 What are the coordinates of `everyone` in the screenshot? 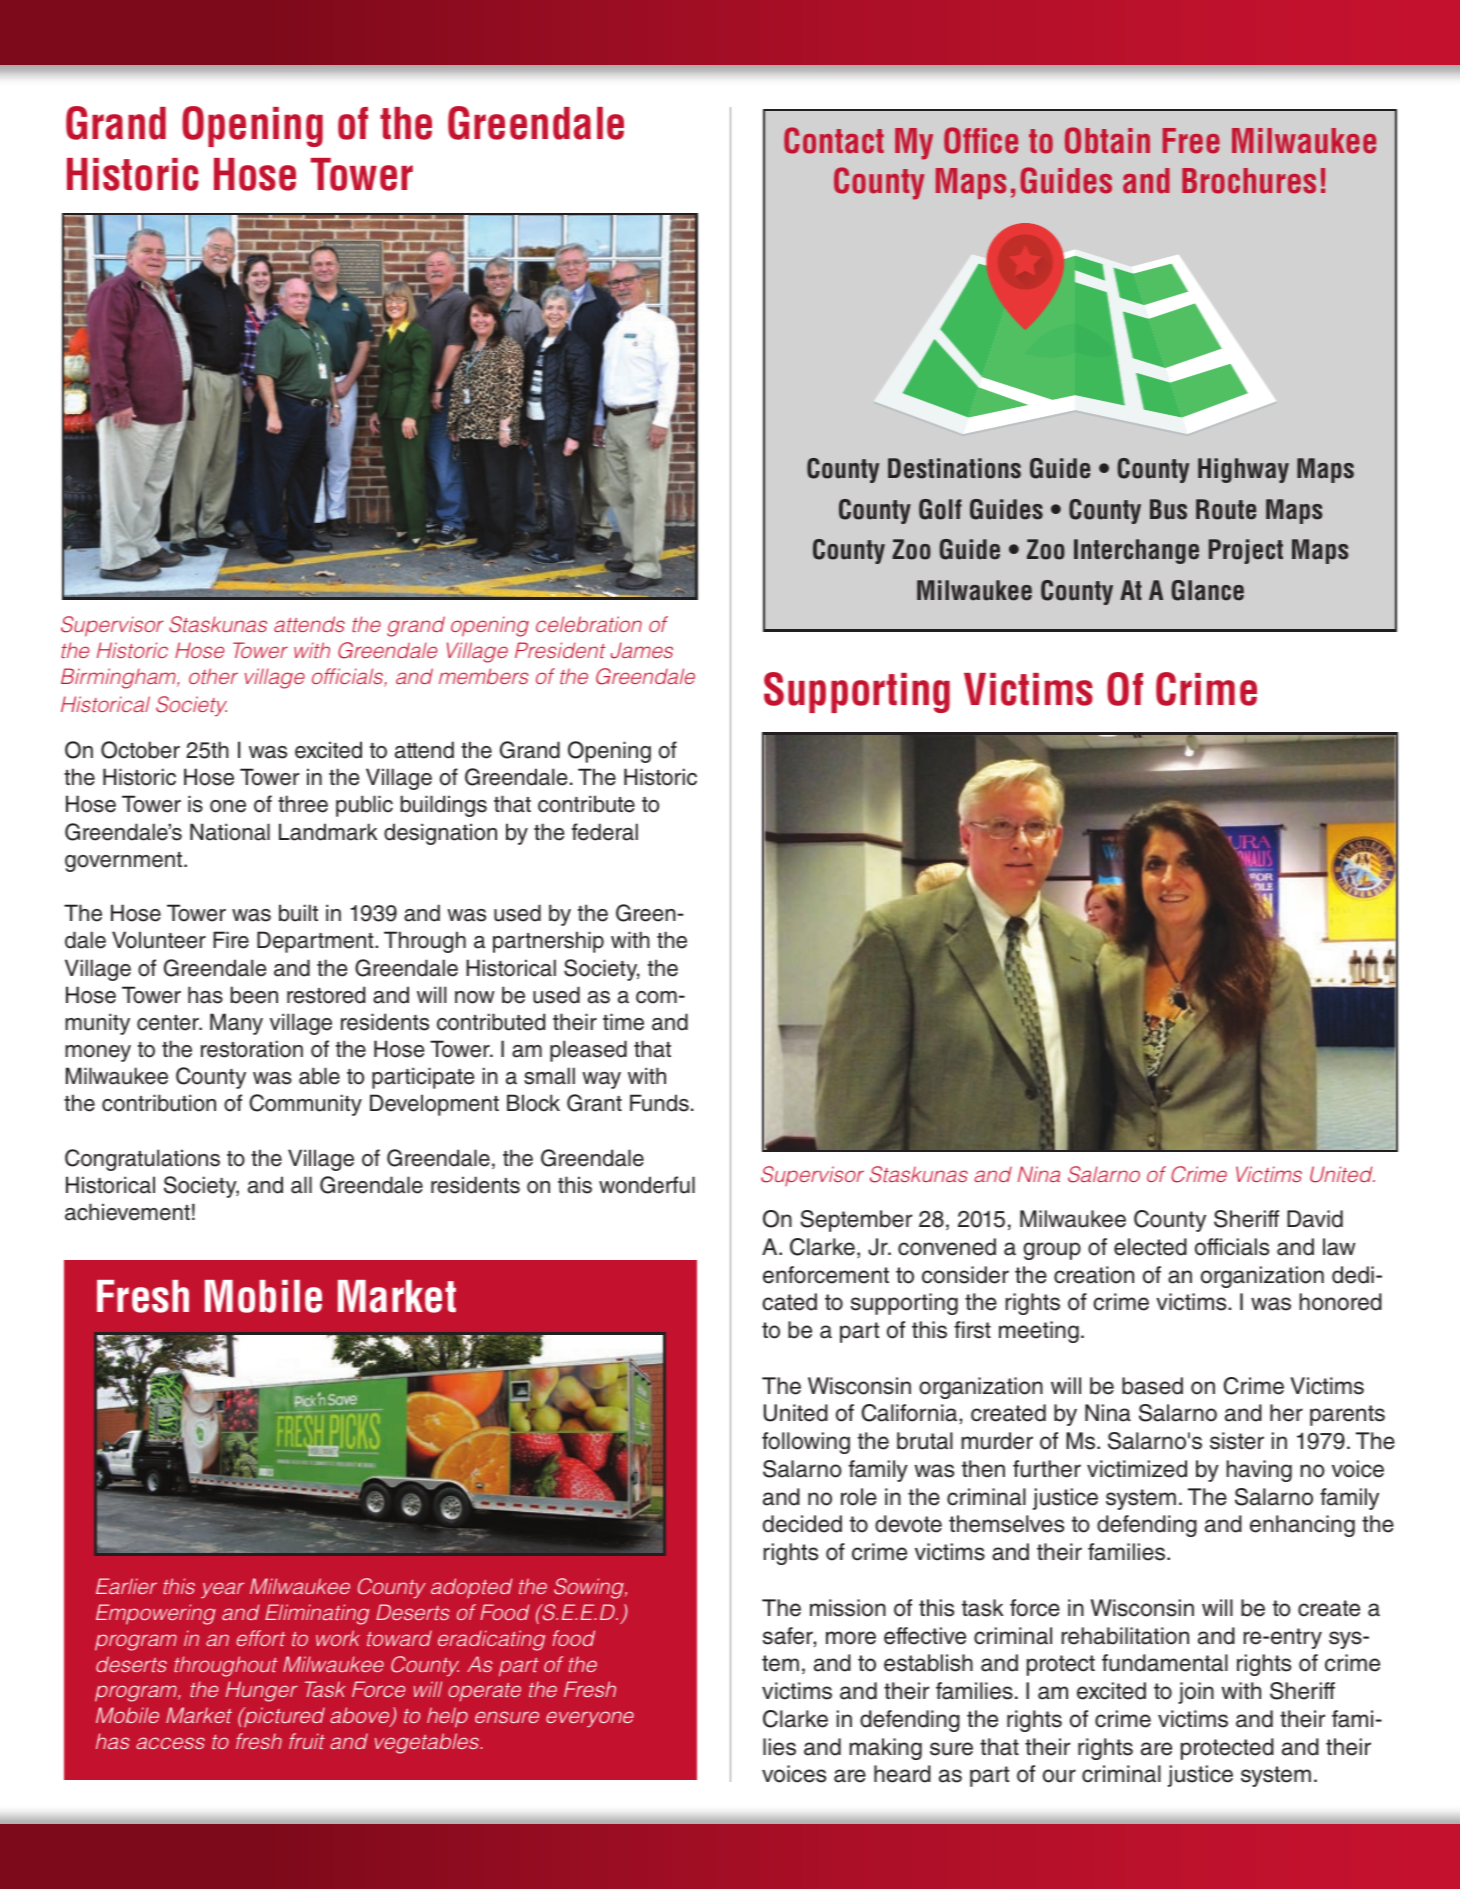 It's located at (590, 1719).
